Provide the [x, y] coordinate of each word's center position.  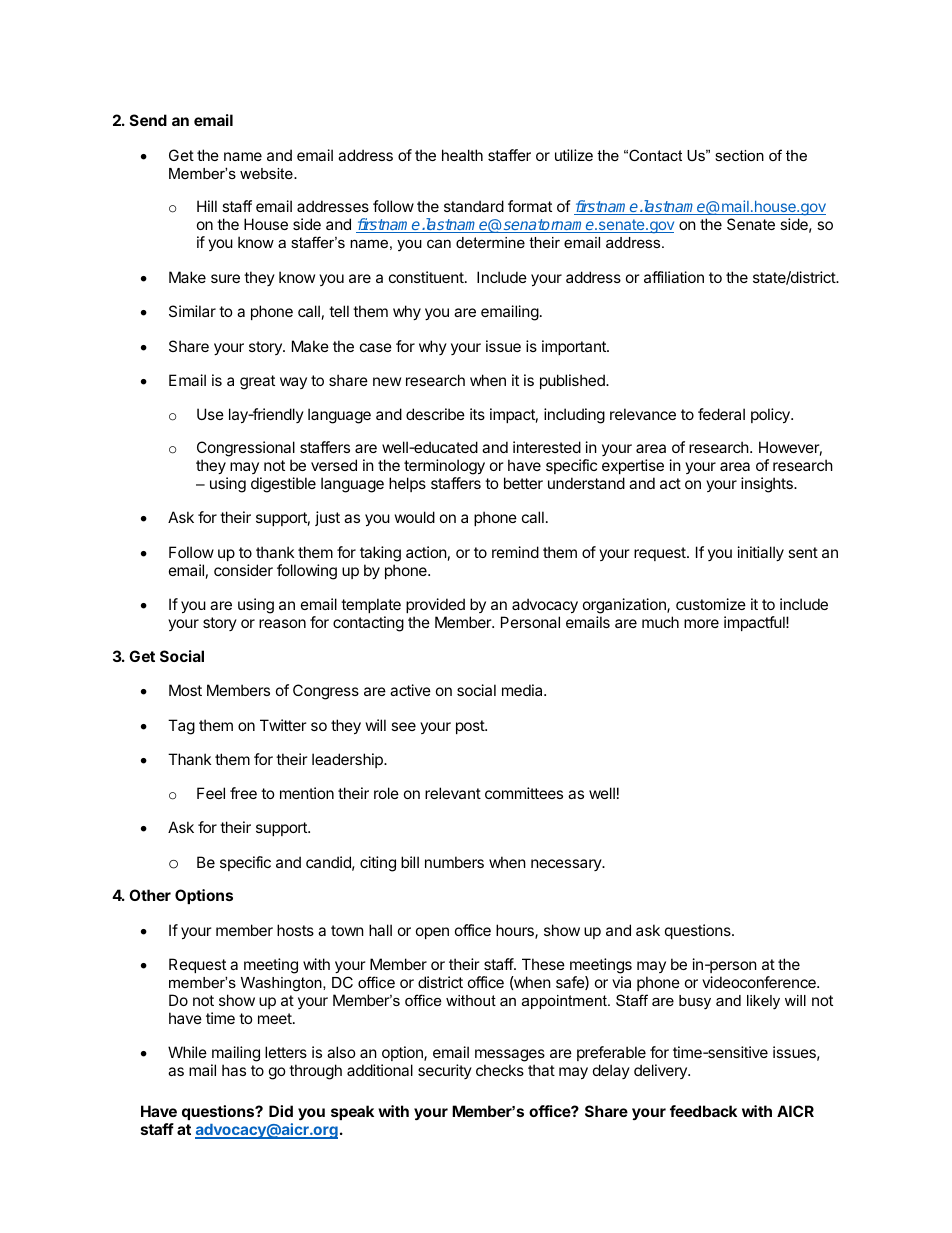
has [234, 1070]
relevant [453, 793]
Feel [211, 793]
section [739, 155]
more [701, 623]
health [462, 155]
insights [768, 485]
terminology [444, 467]
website [267, 173]
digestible [283, 485]
